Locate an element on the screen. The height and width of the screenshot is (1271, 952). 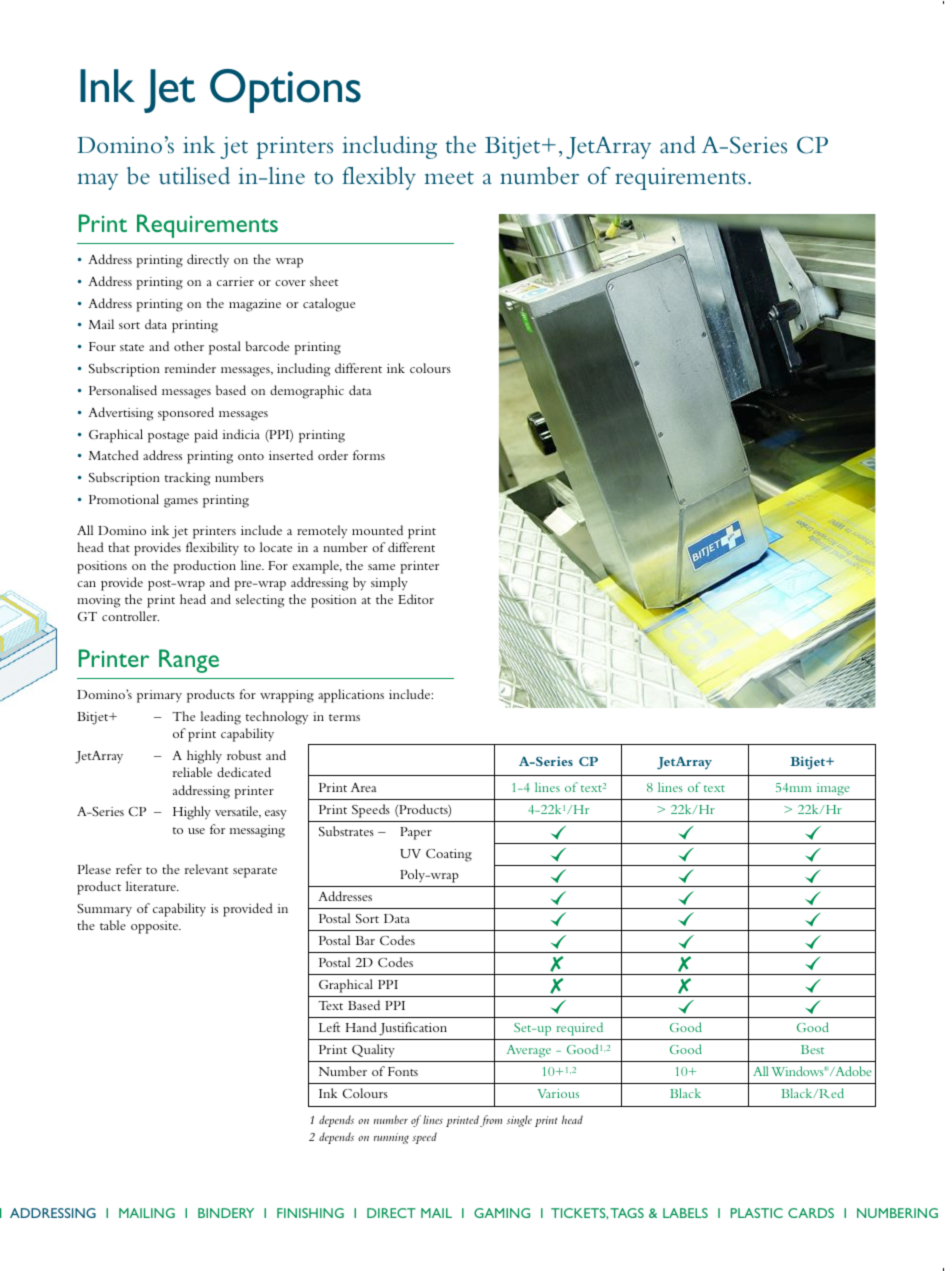
utilised is located at coordinates (194, 176).
